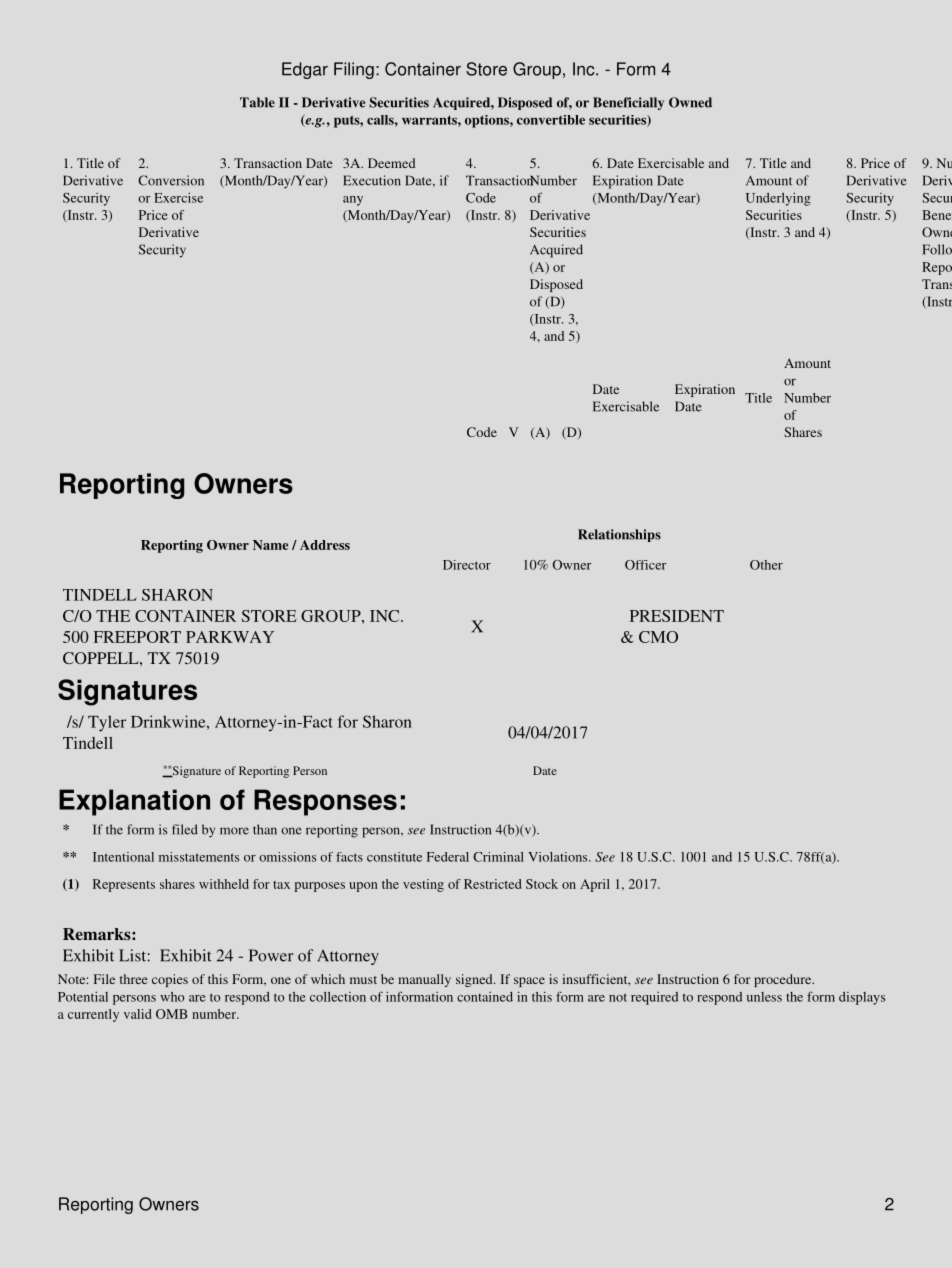 The width and height of the screenshot is (952, 1268). I want to click on Tyler, so click(107, 723).
